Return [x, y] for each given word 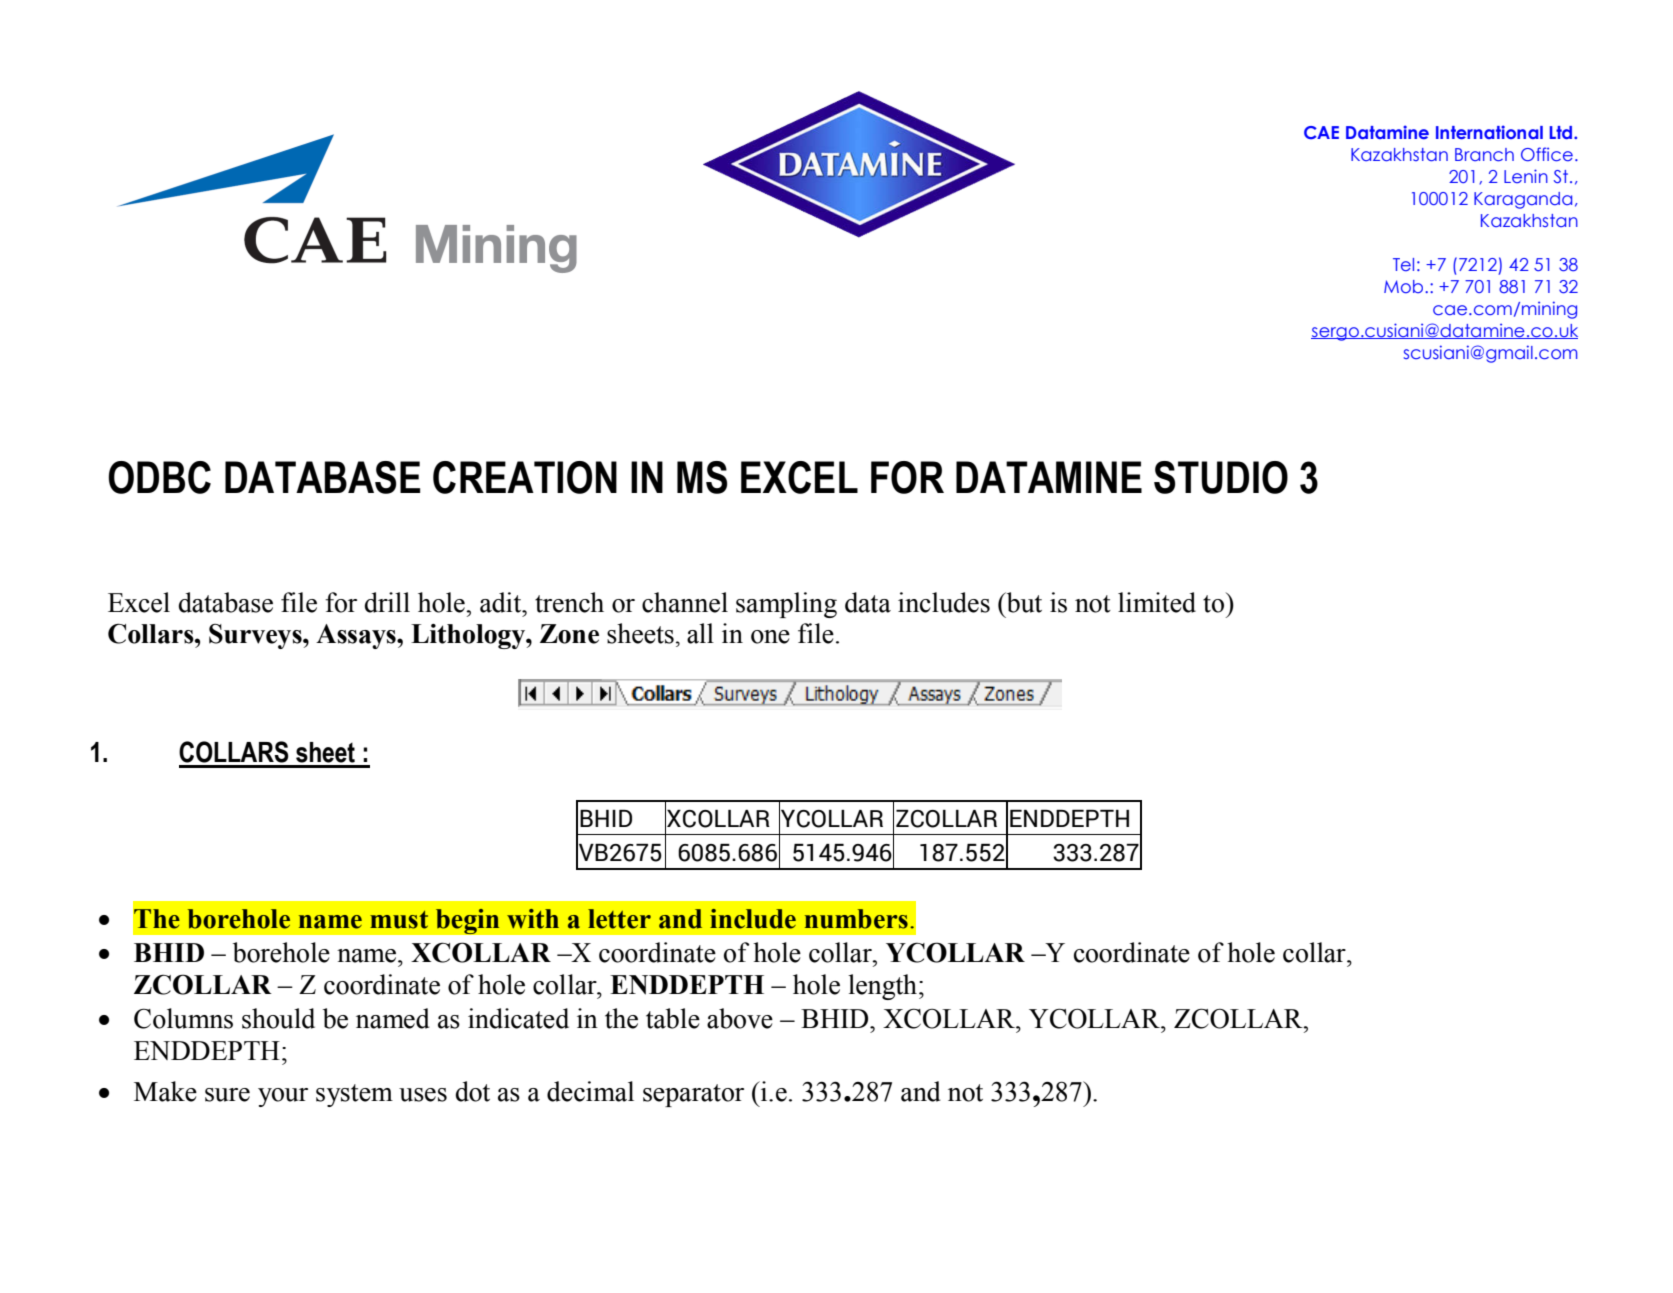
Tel [1403, 264]
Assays [357, 636]
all [700, 633]
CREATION [525, 477]
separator [693, 1095]
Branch [1484, 154]
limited [1157, 602]
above [740, 1018]
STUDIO [1221, 477]
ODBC [159, 477]
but [1023, 602]
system [354, 1095]
